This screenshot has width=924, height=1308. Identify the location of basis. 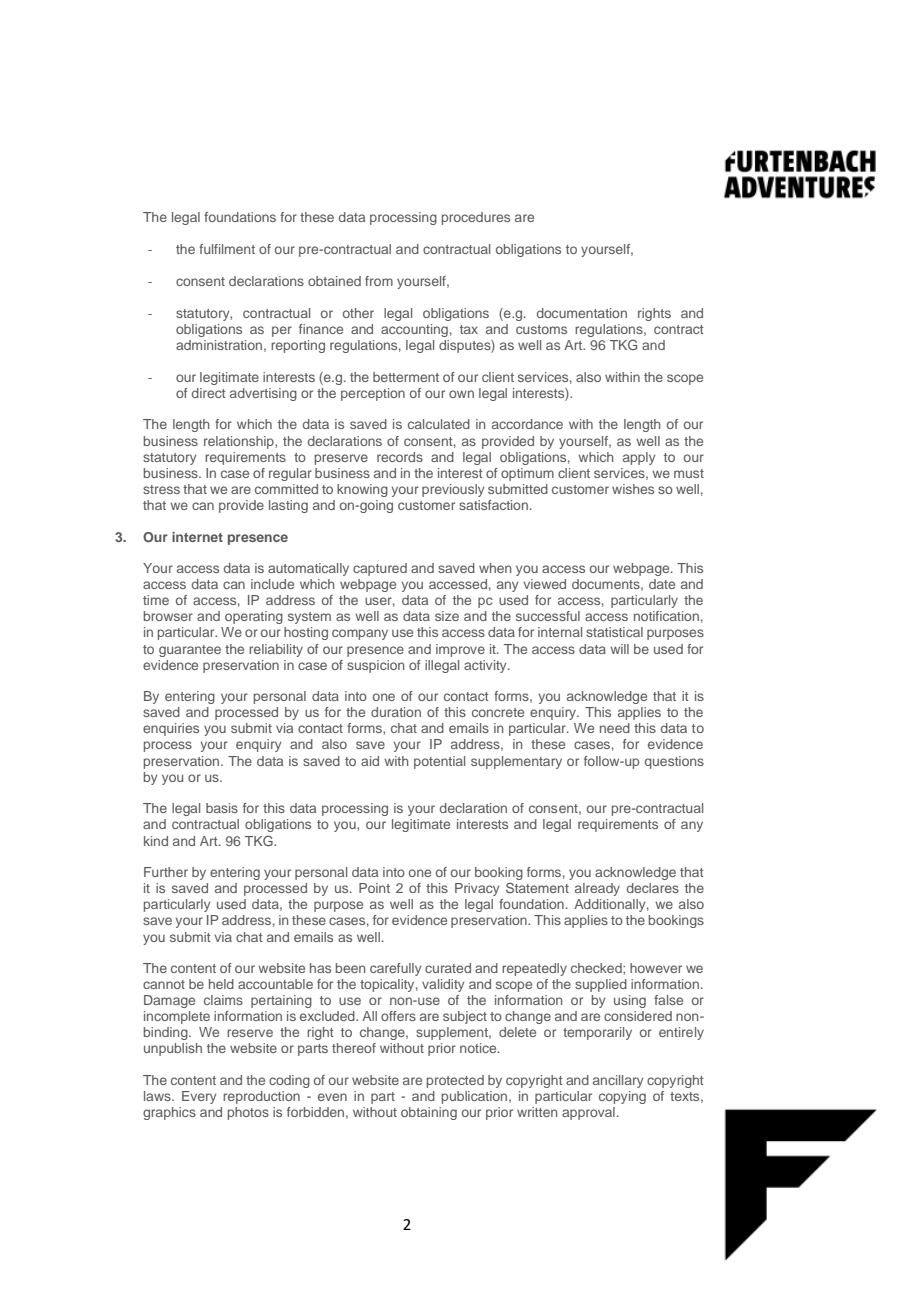
(222, 808).
